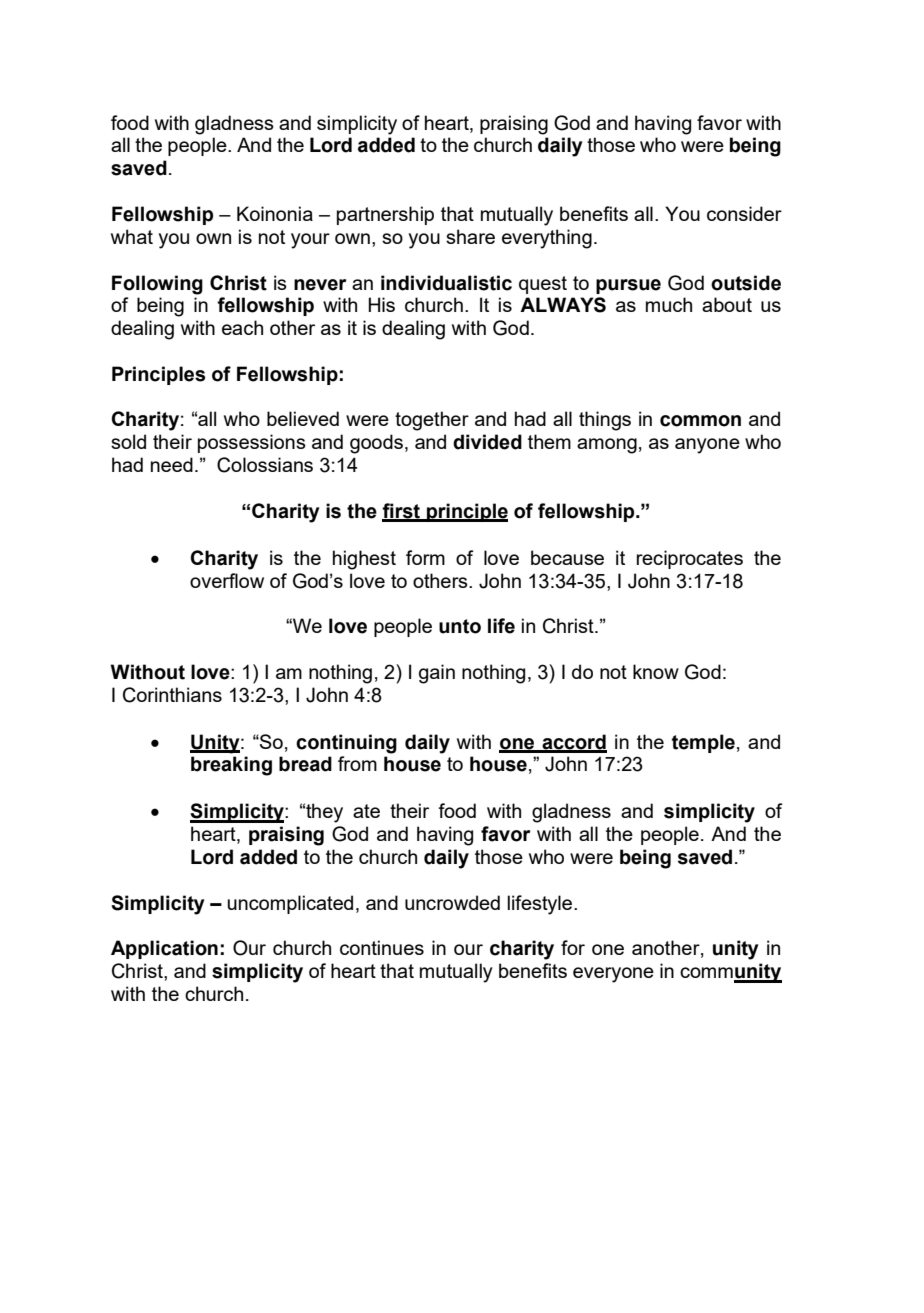  I want to click on continues, so click(382, 947).
